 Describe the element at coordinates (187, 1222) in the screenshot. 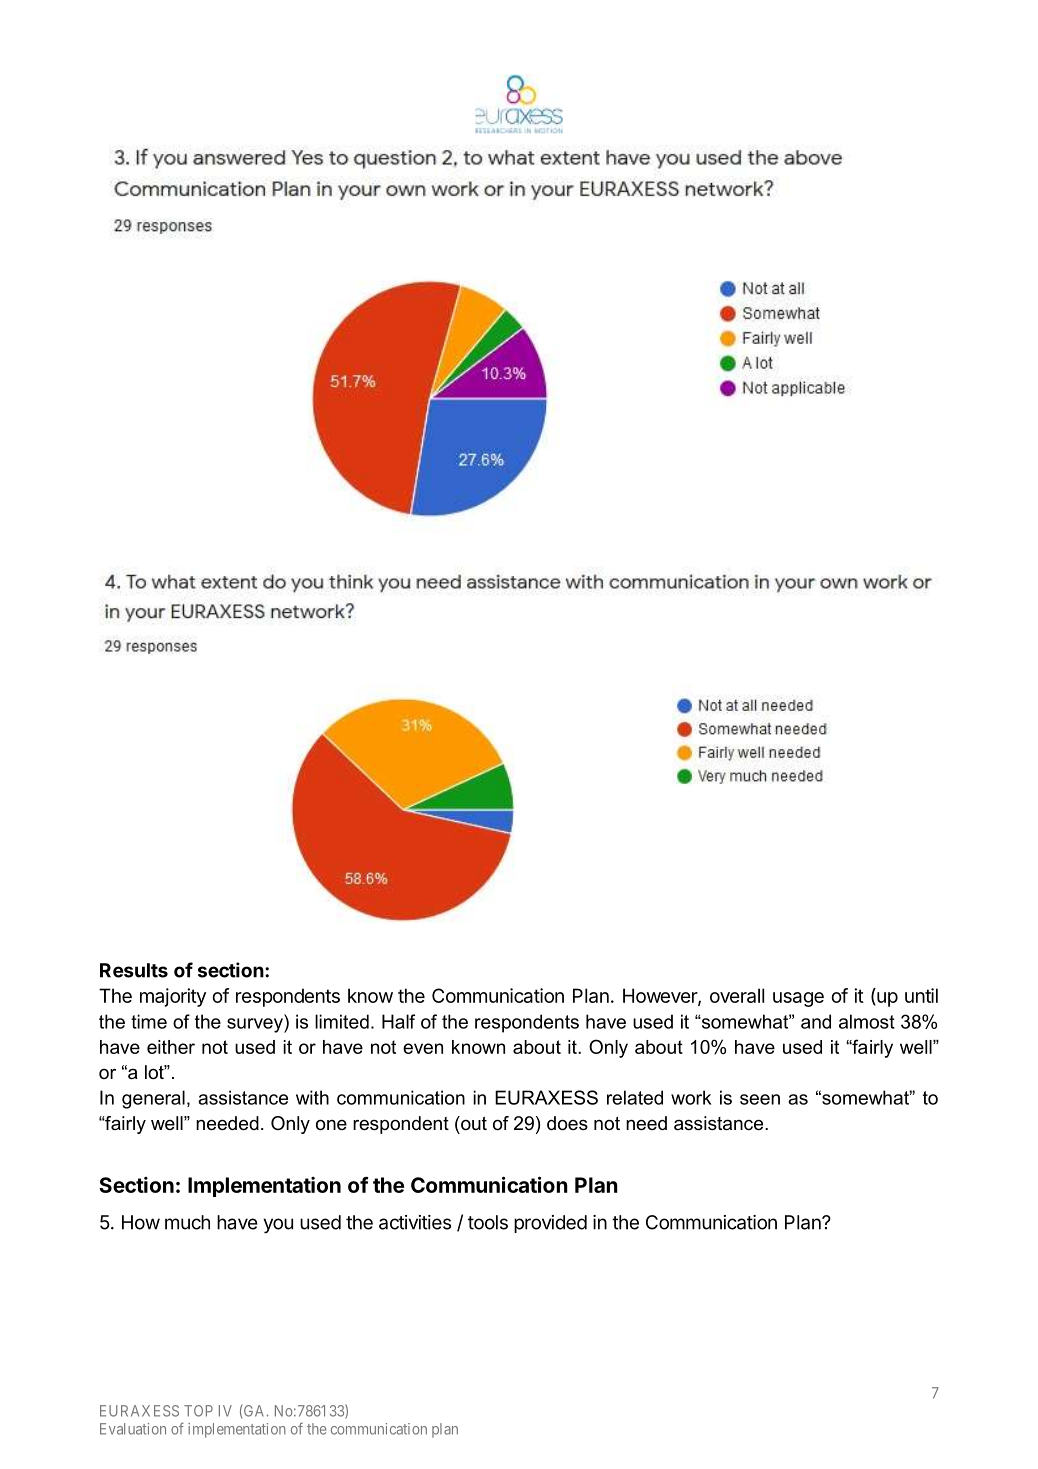

I see `much` at that location.
